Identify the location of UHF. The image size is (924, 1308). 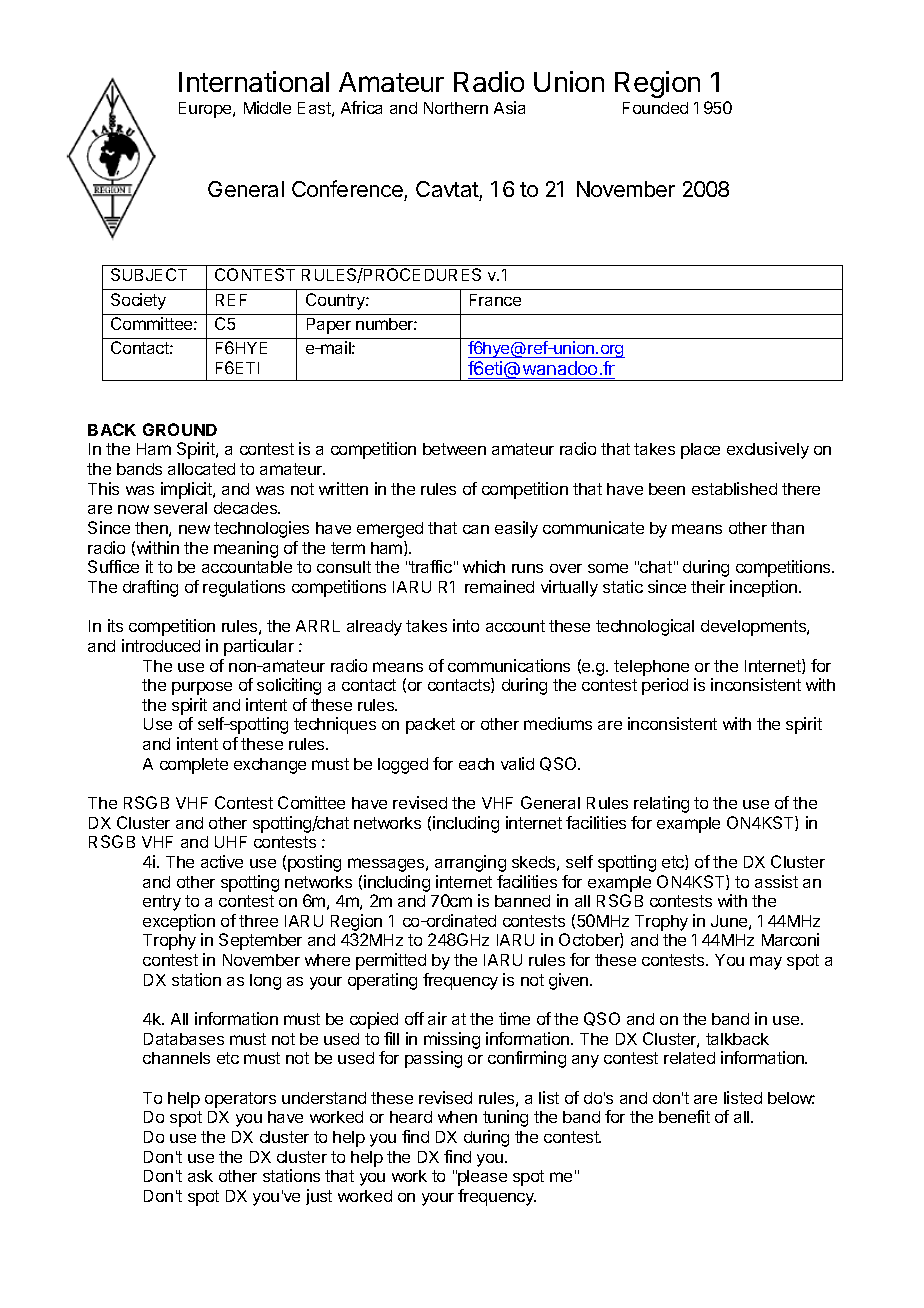
(231, 842).
